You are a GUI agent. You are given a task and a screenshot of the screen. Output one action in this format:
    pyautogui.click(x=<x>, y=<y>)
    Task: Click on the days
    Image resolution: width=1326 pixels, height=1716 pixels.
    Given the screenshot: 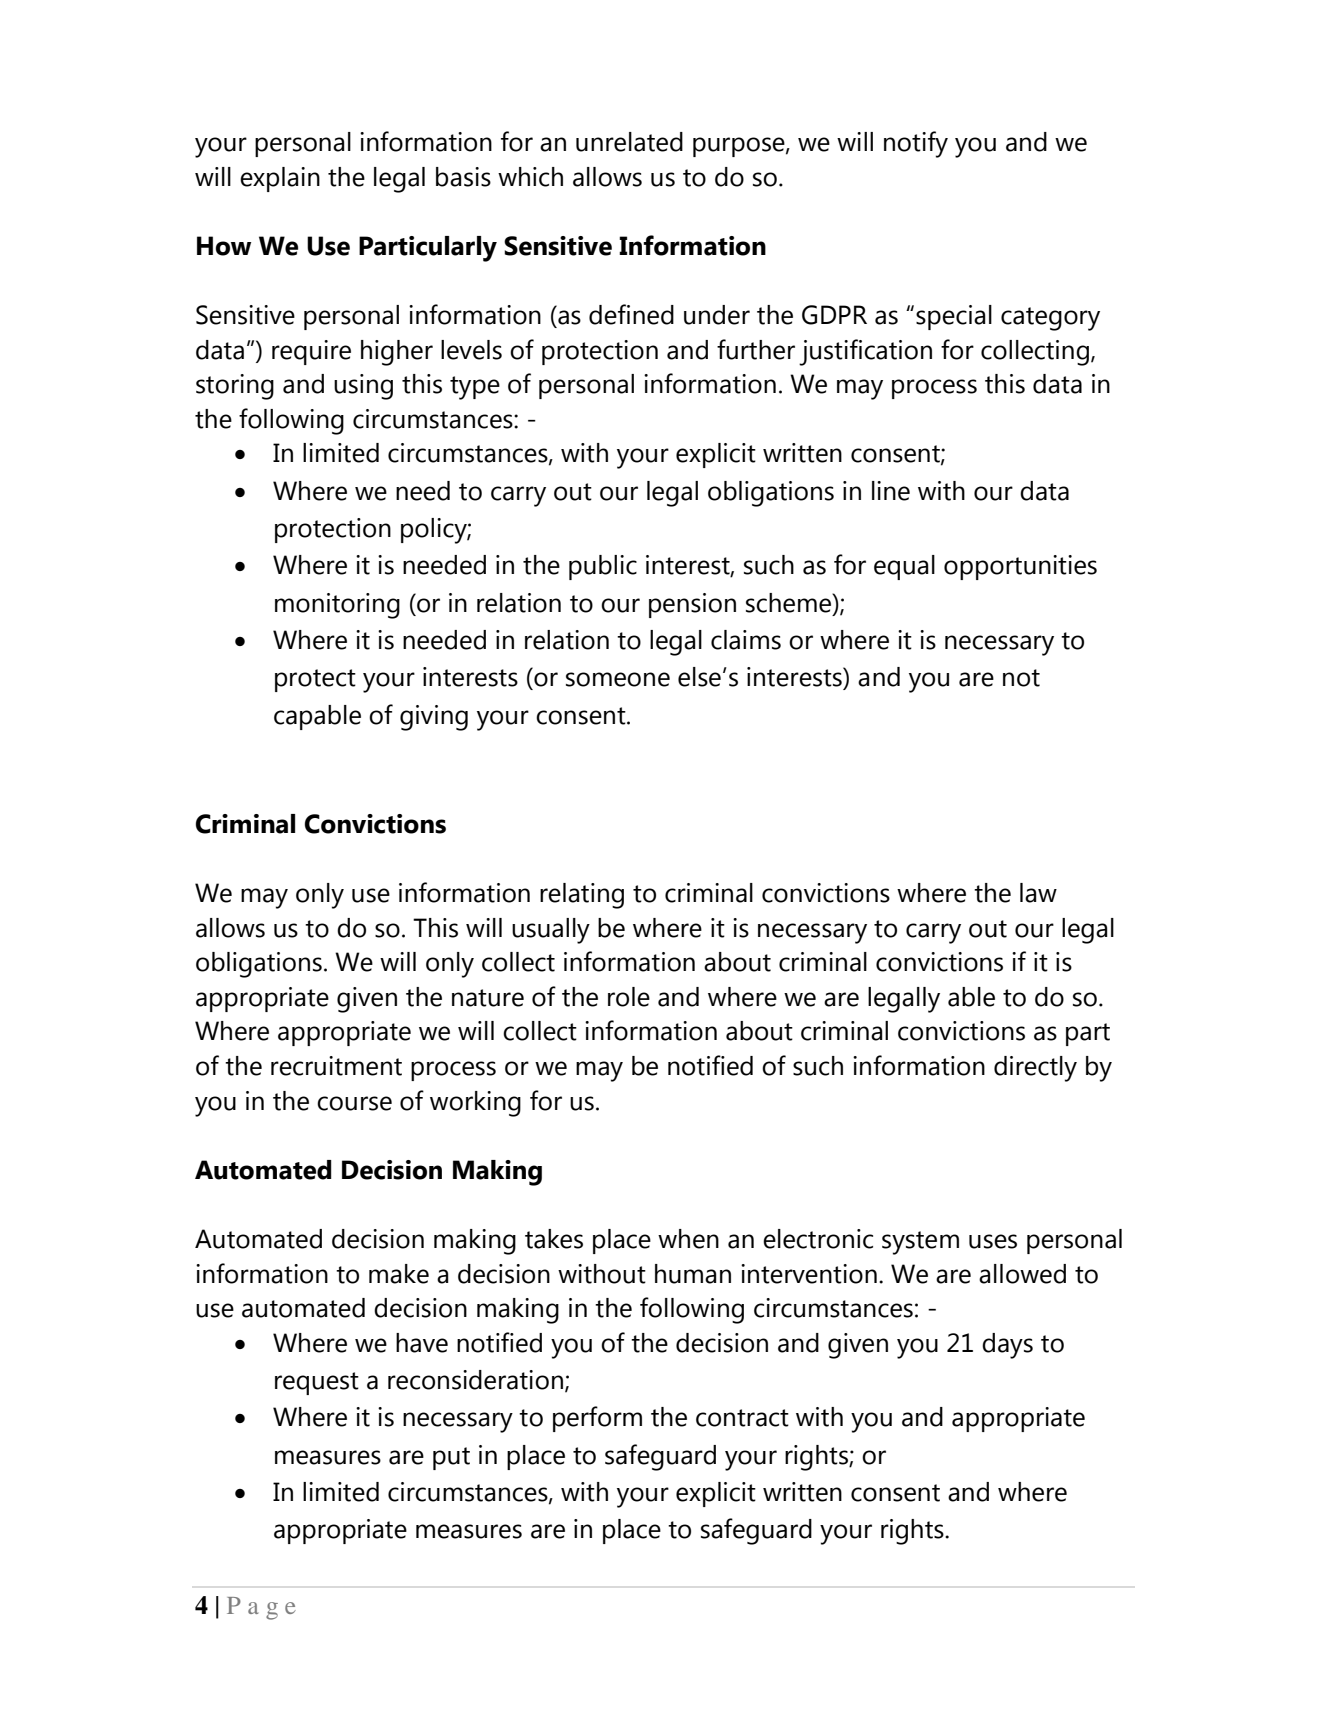 What is the action you would take?
    pyautogui.click(x=1007, y=1346)
